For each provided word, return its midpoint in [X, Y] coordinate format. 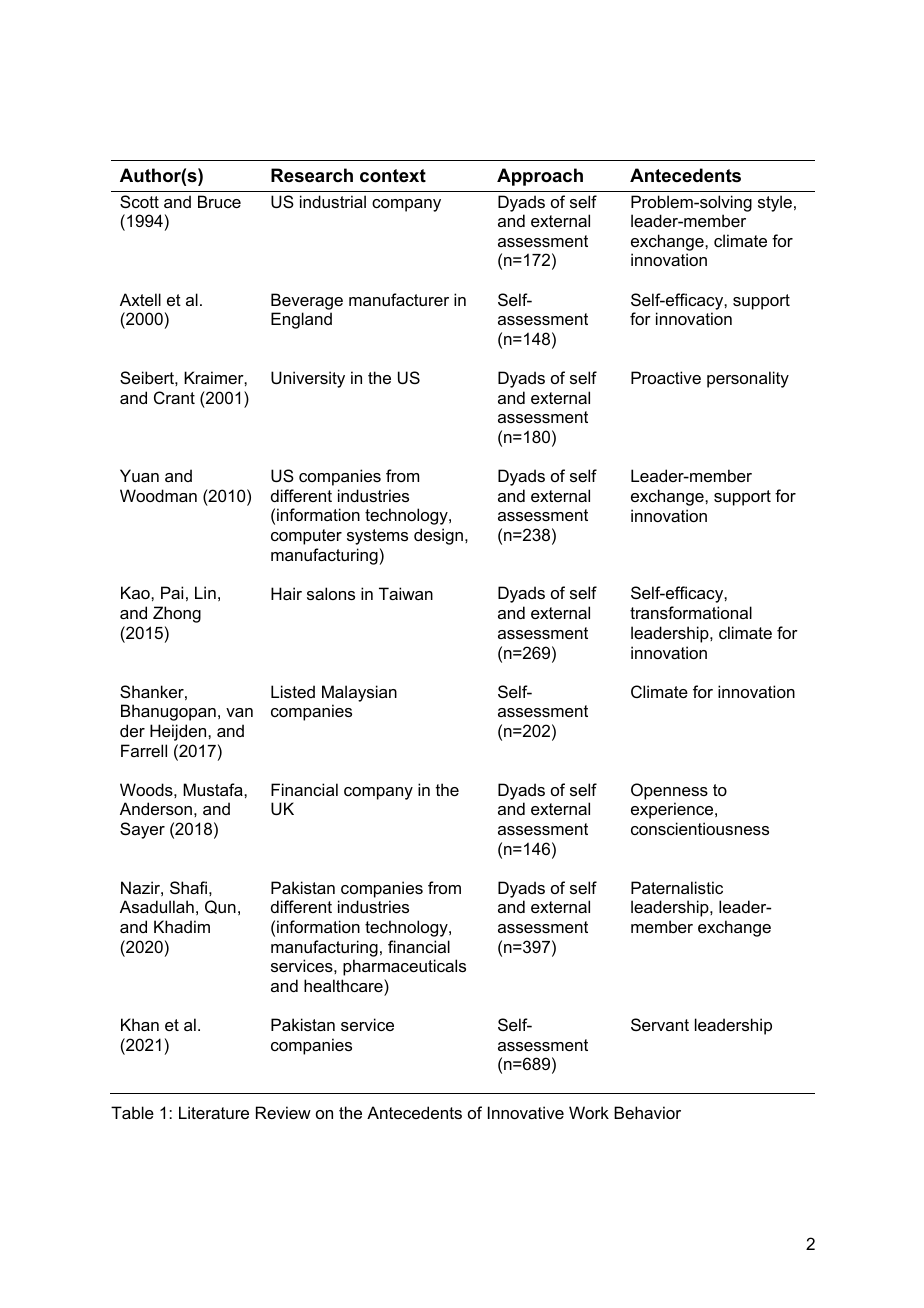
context [393, 176]
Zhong [177, 614]
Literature [214, 1112]
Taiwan [406, 593]
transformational [691, 612]
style [775, 203]
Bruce [219, 201]
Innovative [526, 1112]
